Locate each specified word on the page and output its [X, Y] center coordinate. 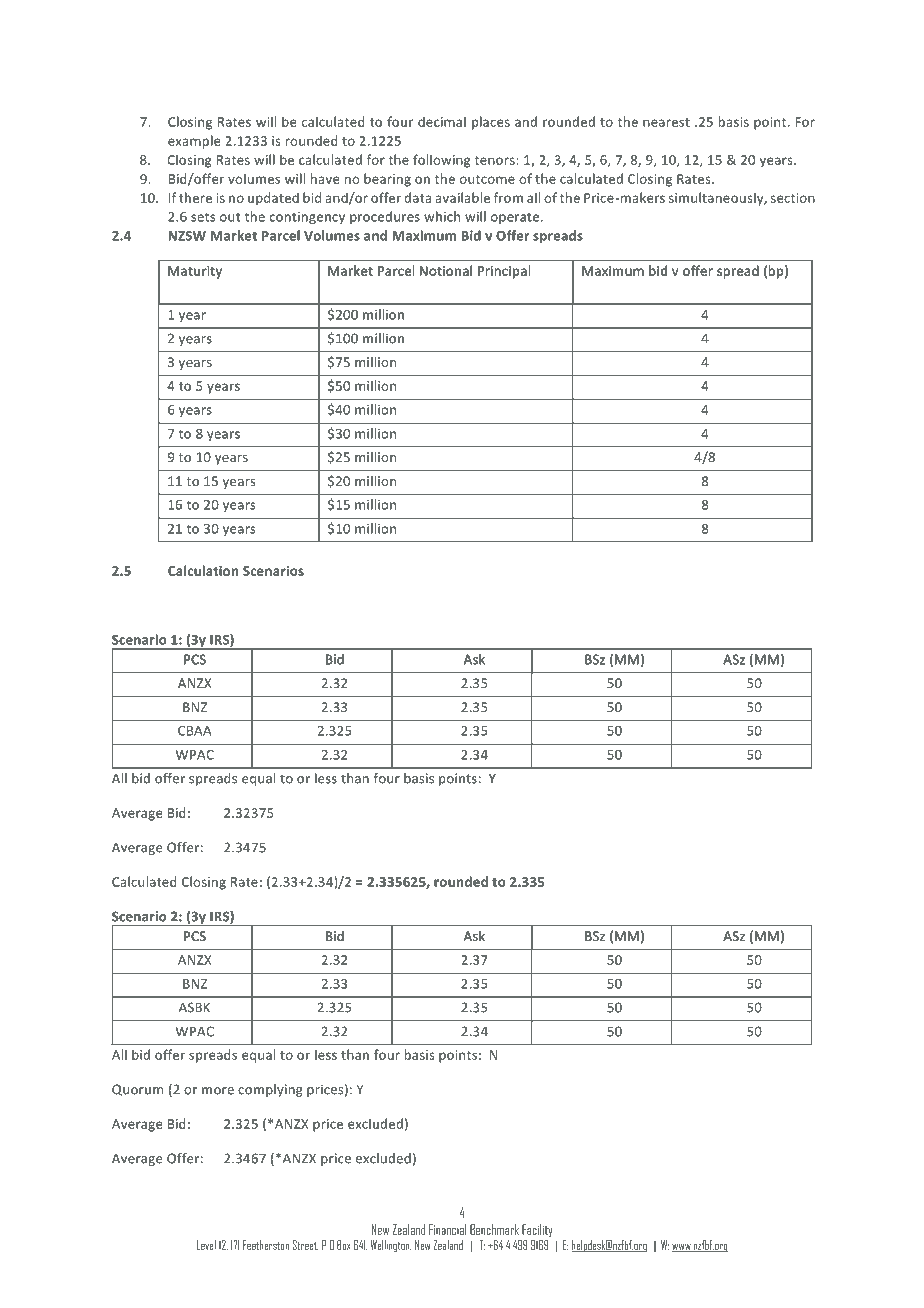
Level [206, 1245]
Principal [504, 272]
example [194, 142]
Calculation [203, 570]
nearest [666, 122]
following [442, 161]
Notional [446, 270]
